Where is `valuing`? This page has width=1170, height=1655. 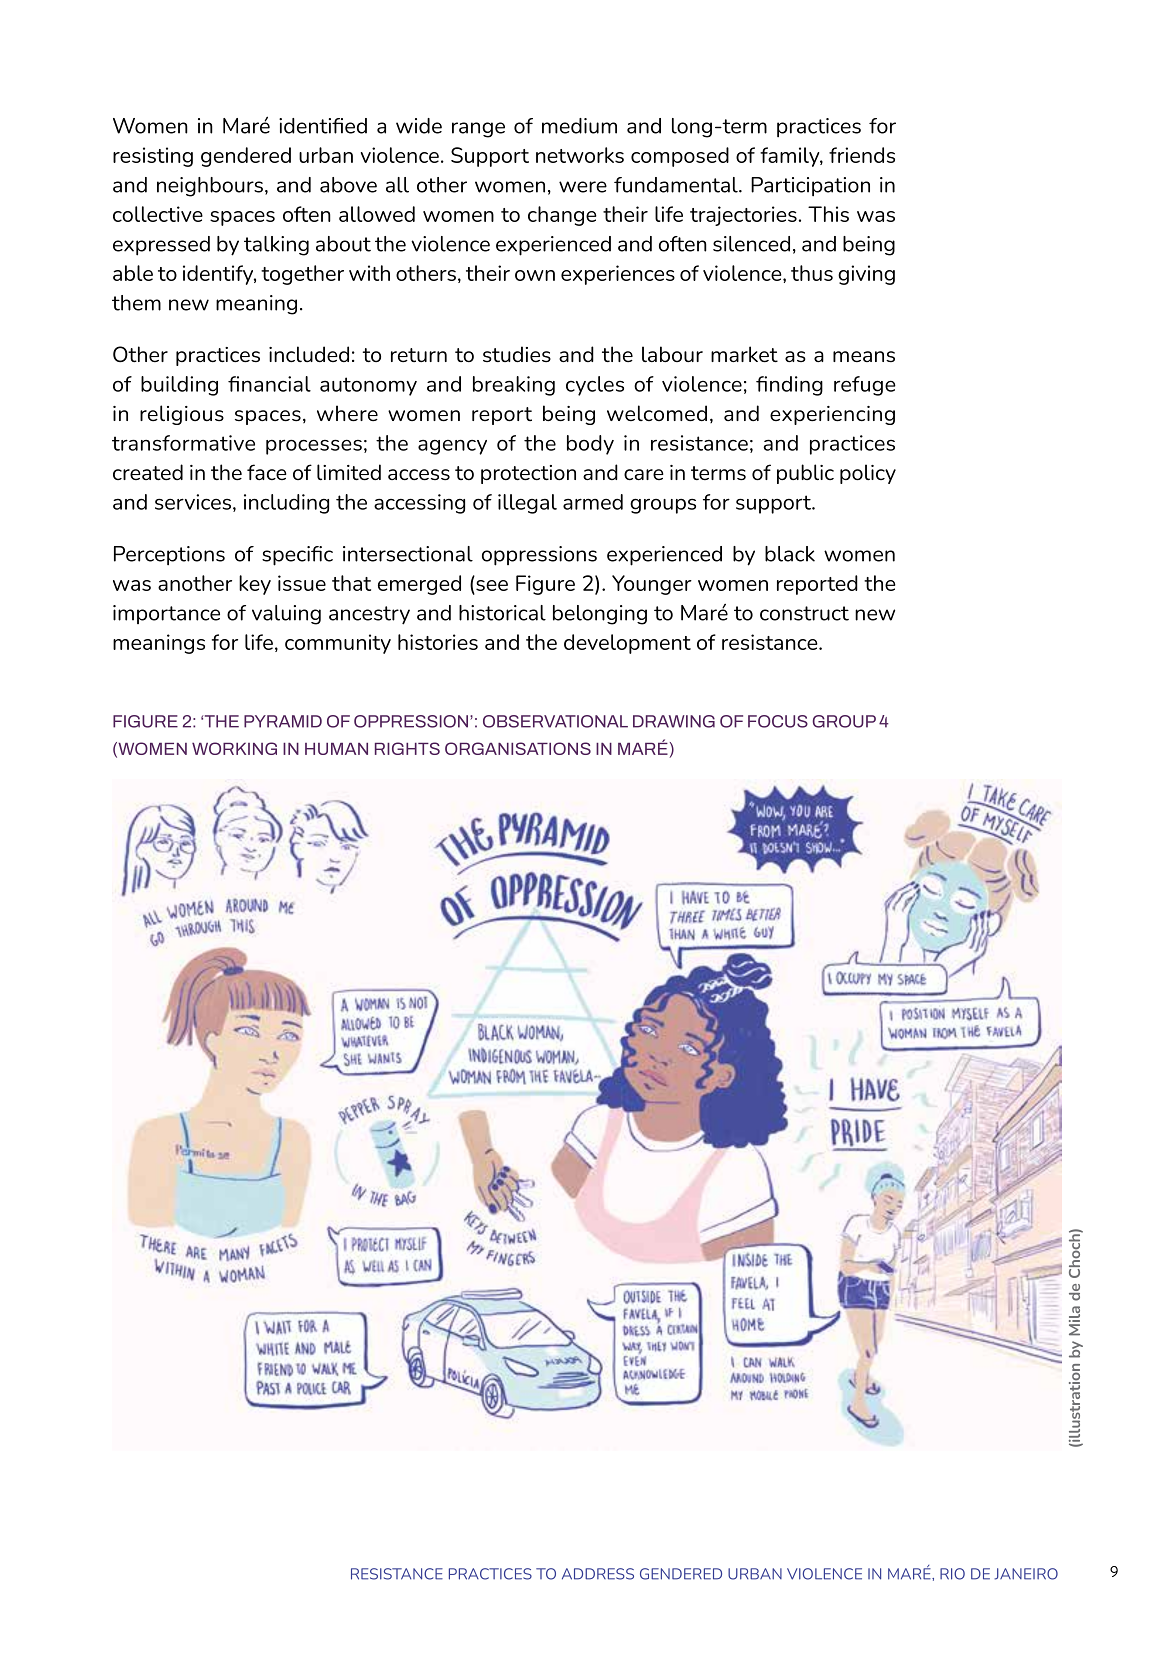 valuing is located at coordinates (286, 615).
